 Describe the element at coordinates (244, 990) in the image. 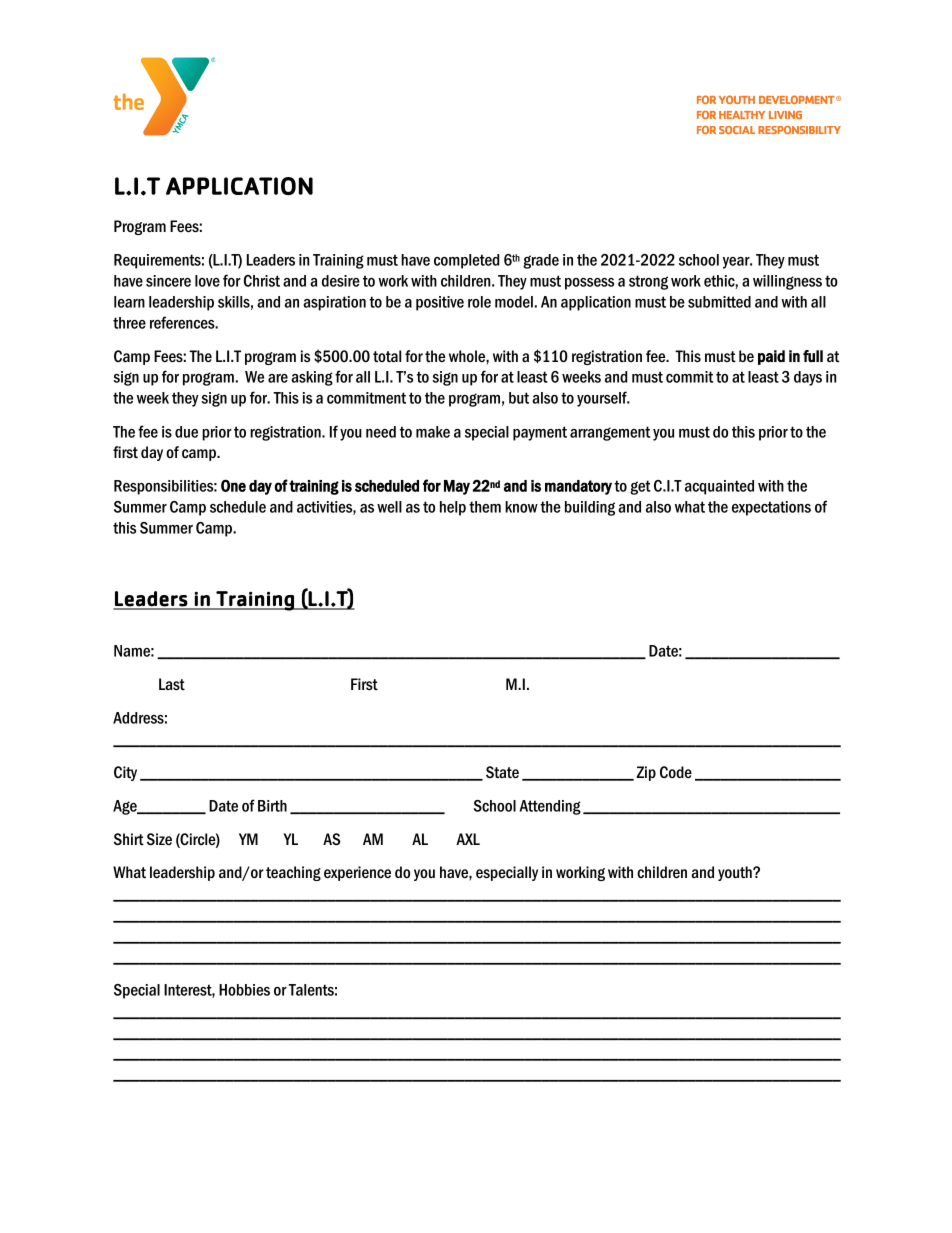

I see `Hobbies` at that location.
